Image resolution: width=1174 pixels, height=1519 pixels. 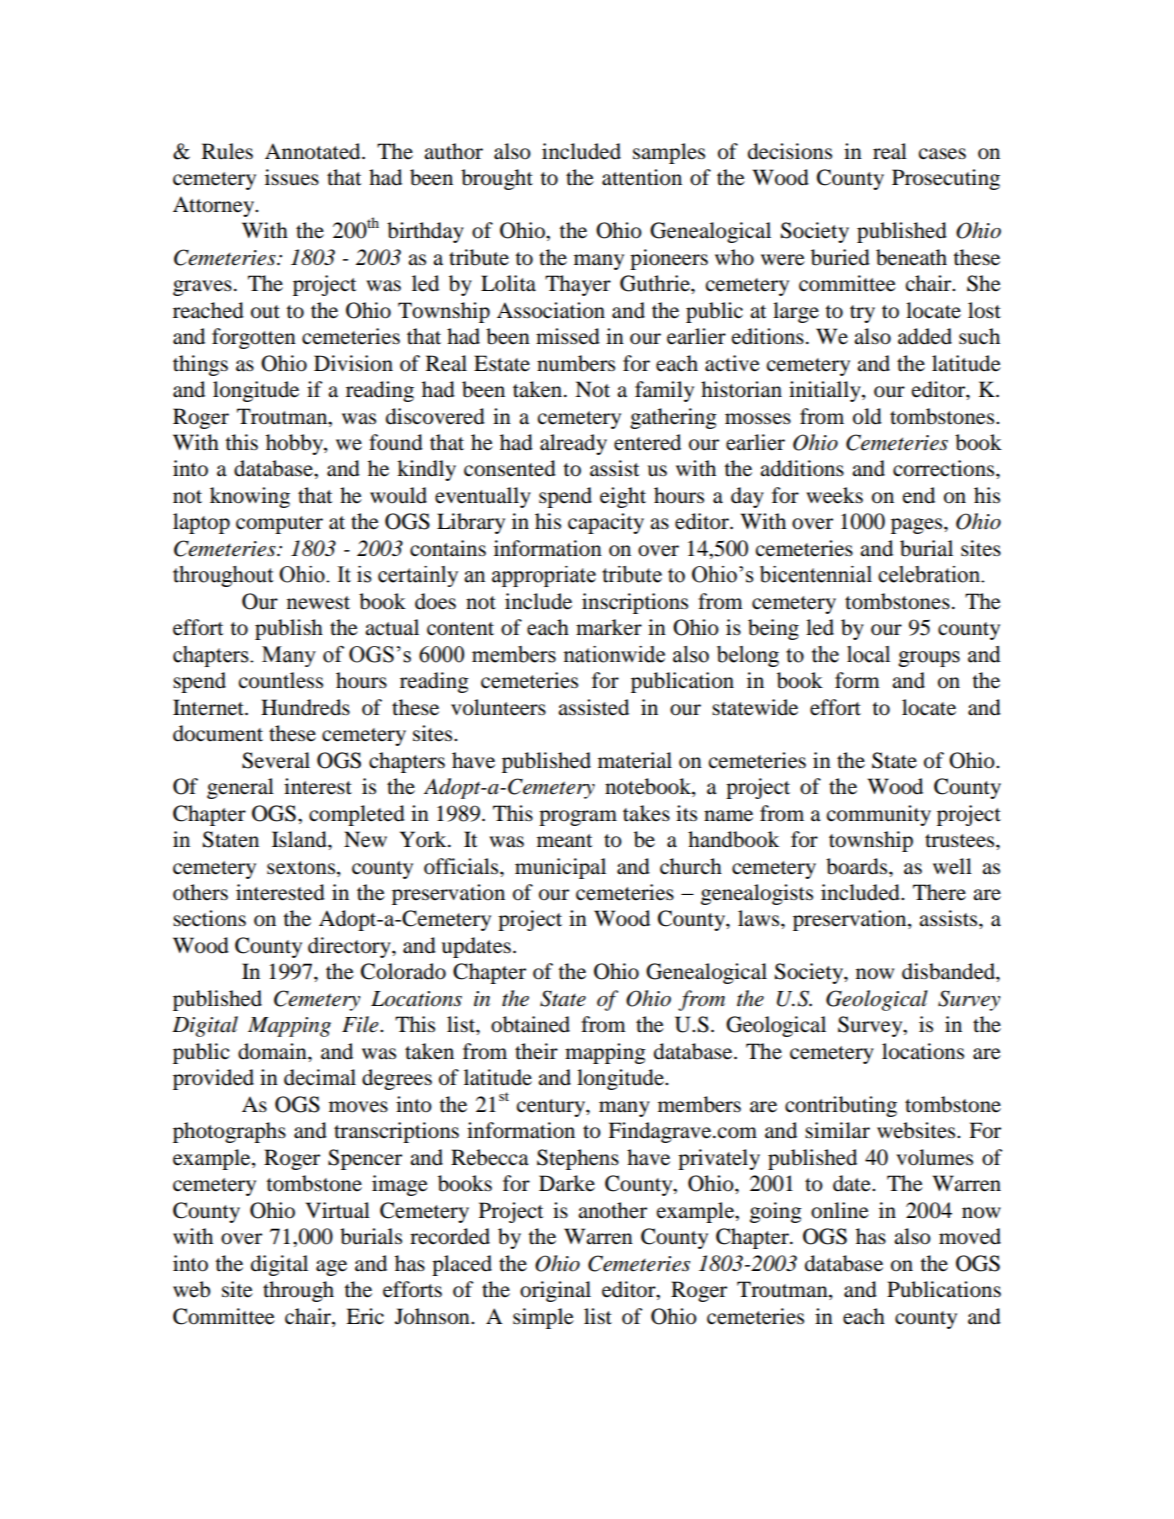 What do you see at coordinates (292, 177) in the screenshot?
I see `issues` at bounding box center [292, 177].
